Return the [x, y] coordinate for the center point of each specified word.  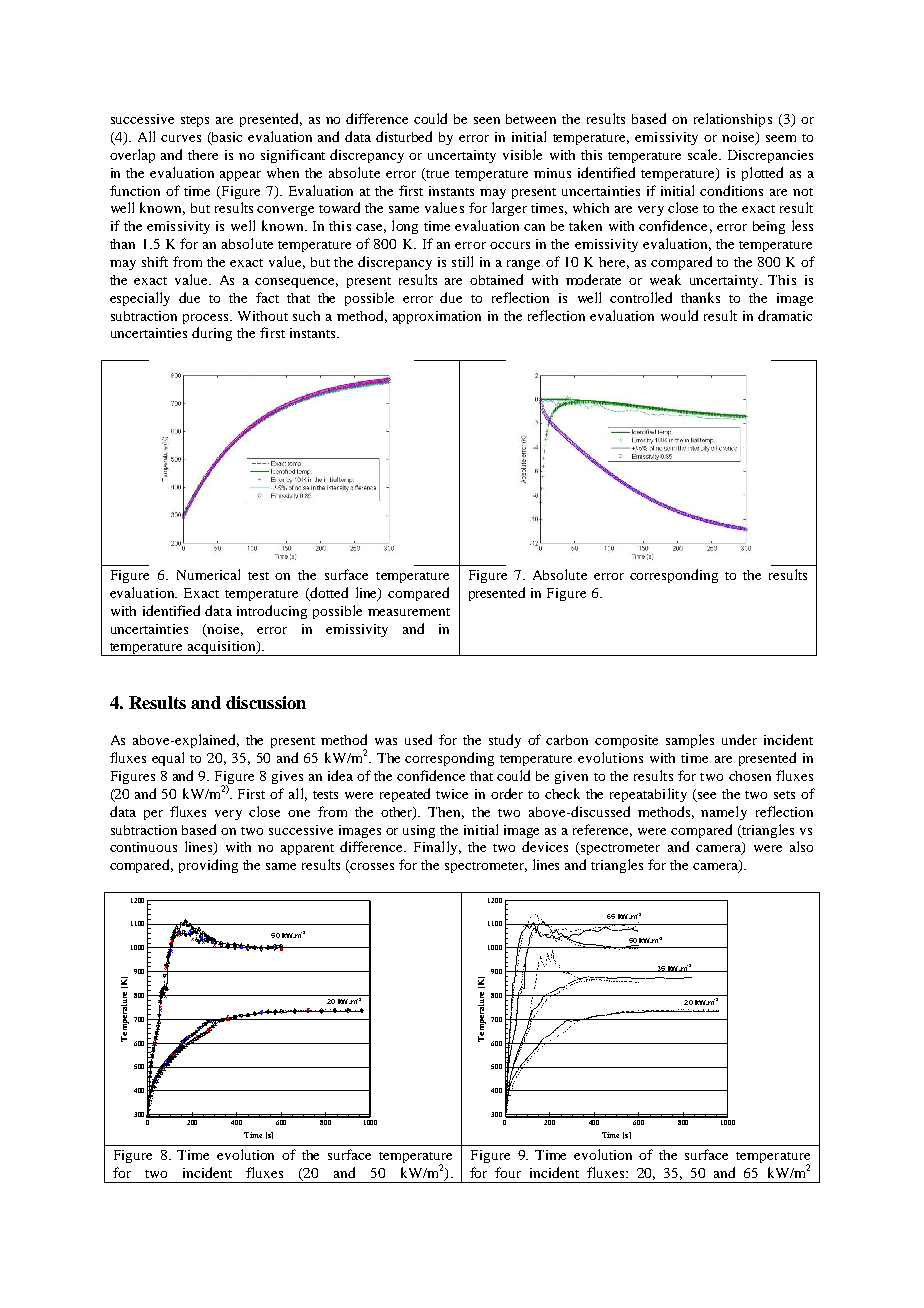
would [679, 315]
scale [704, 154]
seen [487, 120]
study [505, 741]
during [212, 334]
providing [208, 866]
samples [690, 741]
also [801, 846]
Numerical [208, 574]
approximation [437, 317]
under [739, 739]
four [508, 1172]
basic [226, 138]
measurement [409, 612]
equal [168, 759]
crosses [371, 868]
